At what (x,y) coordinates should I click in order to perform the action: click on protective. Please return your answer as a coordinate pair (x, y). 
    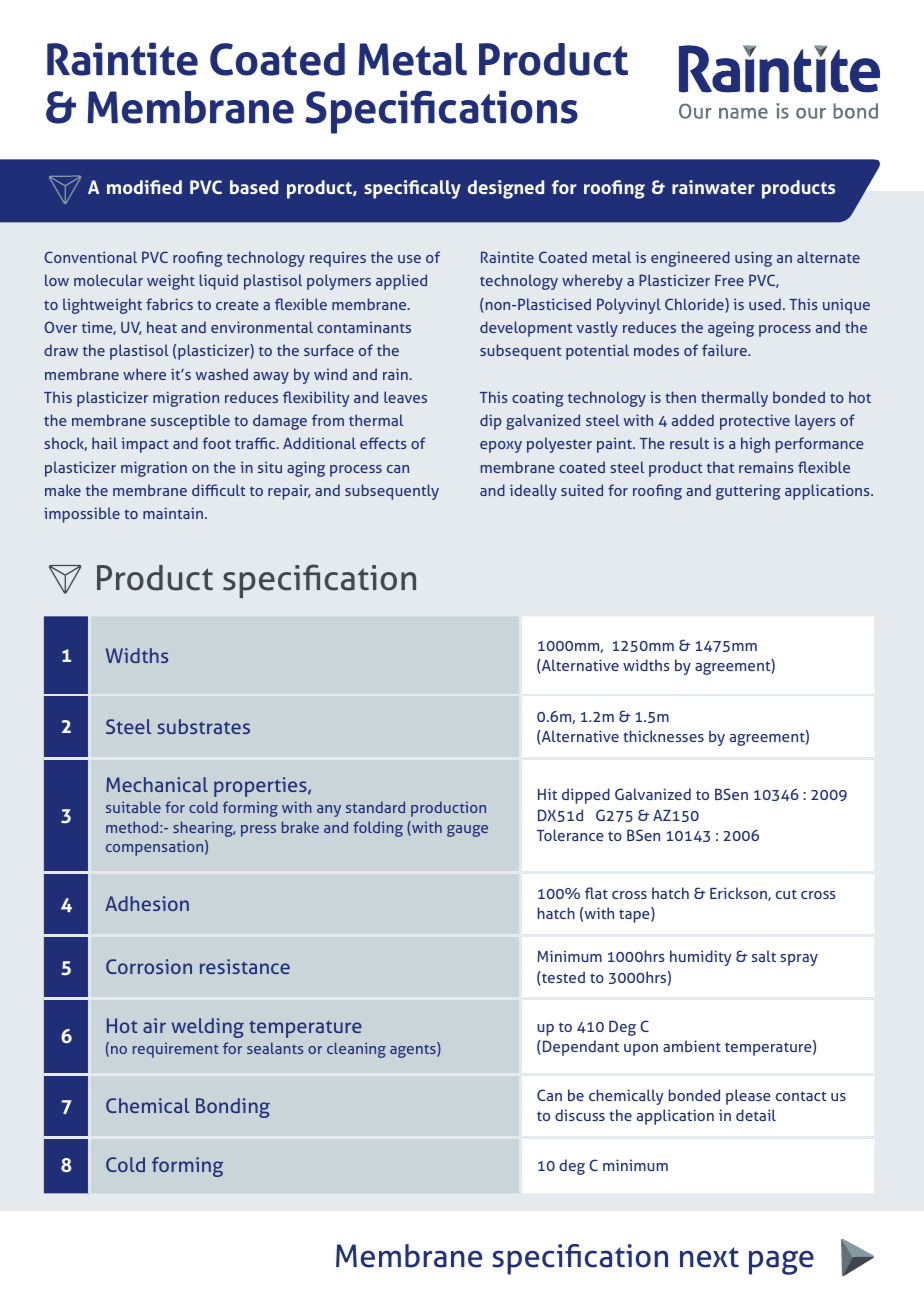
    Looking at the image, I should click on (755, 422).
